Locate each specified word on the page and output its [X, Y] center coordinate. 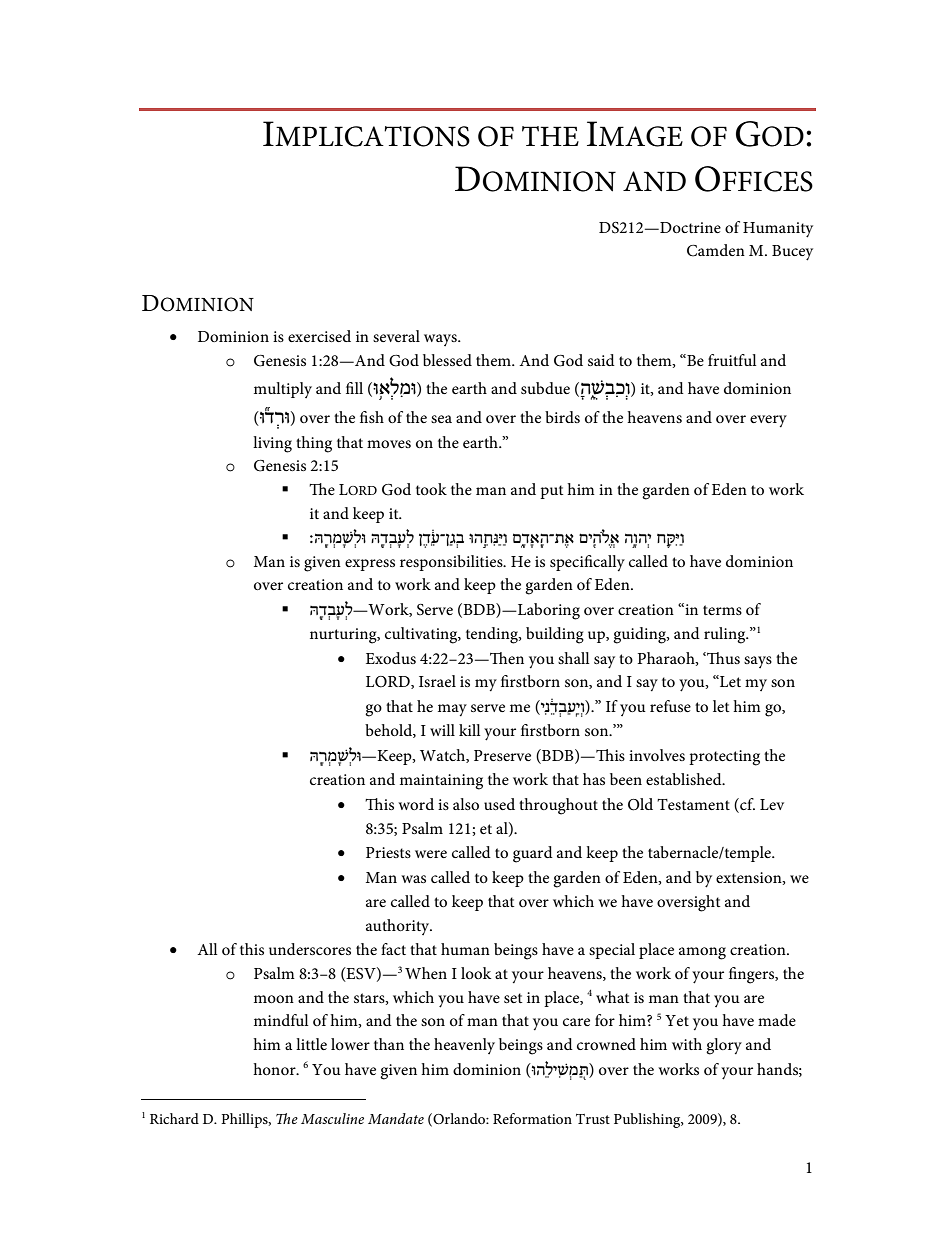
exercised [319, 336]
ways [441, 340]
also [466, 804]
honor [275, 1069]
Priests [388, 852]
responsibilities [452, 563]
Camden [716, 250]
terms [722, 610]
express [370, 565]
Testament [693, 804]
